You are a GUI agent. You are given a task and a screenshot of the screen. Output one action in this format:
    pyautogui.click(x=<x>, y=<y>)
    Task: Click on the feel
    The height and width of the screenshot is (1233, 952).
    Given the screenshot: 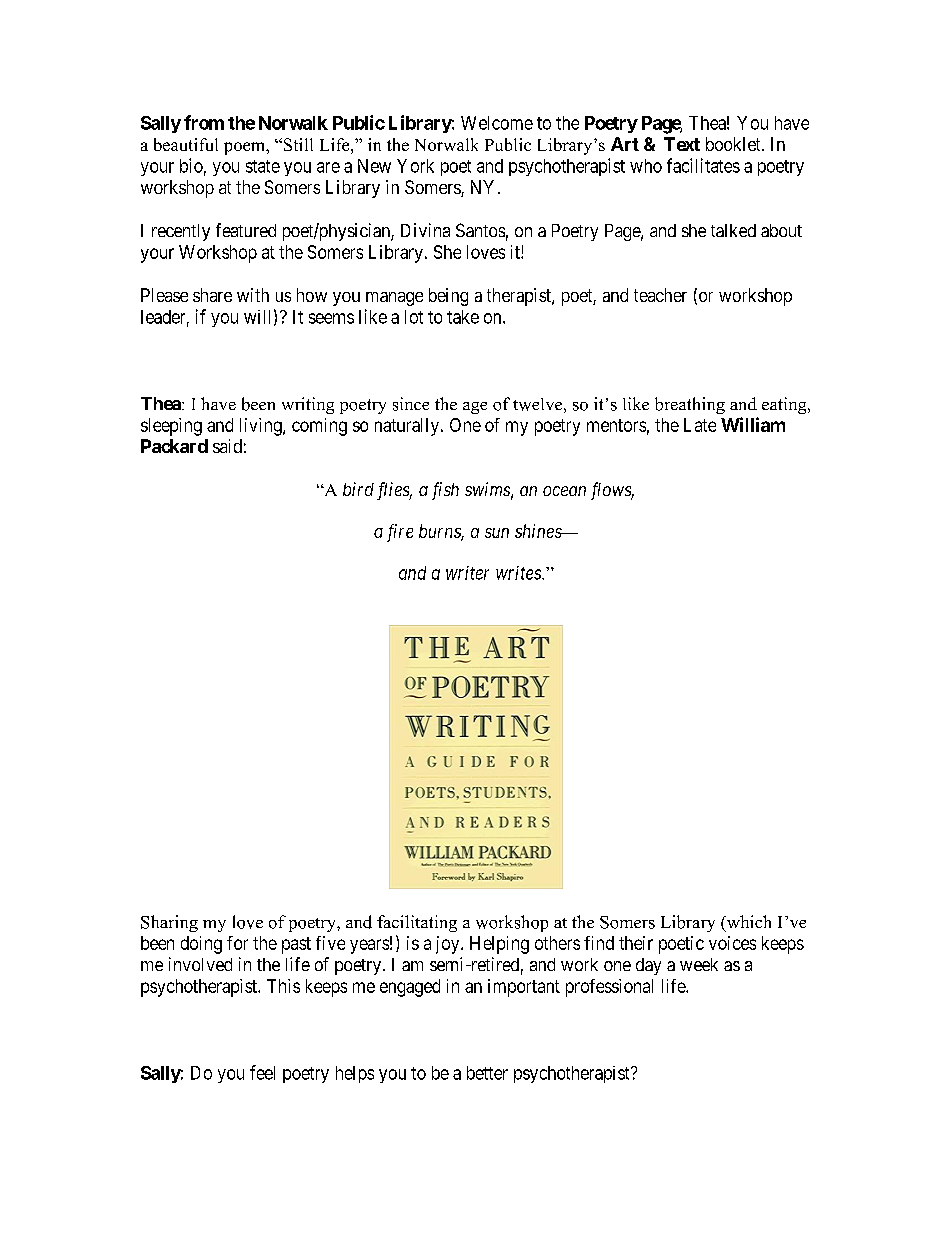 What is the action you would take?
    pyautogui.click(x=262, y=1072)
